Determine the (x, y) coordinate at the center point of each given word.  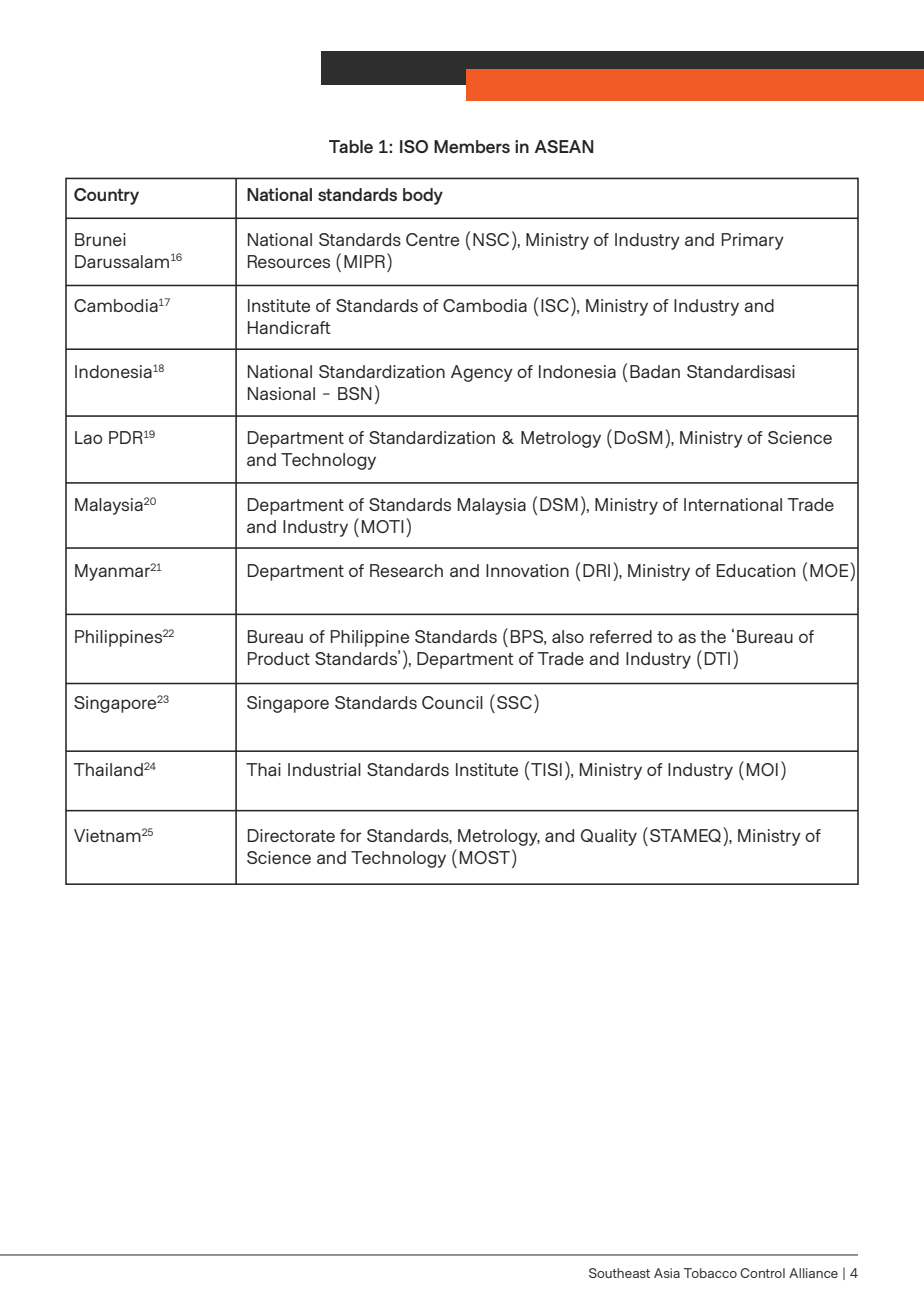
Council (452, 703)
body (423, 196)
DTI (717, 658)
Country (106, 196)
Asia (667, 1273)
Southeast (619, 1273)
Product (279, 658)
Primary (753, 241)
